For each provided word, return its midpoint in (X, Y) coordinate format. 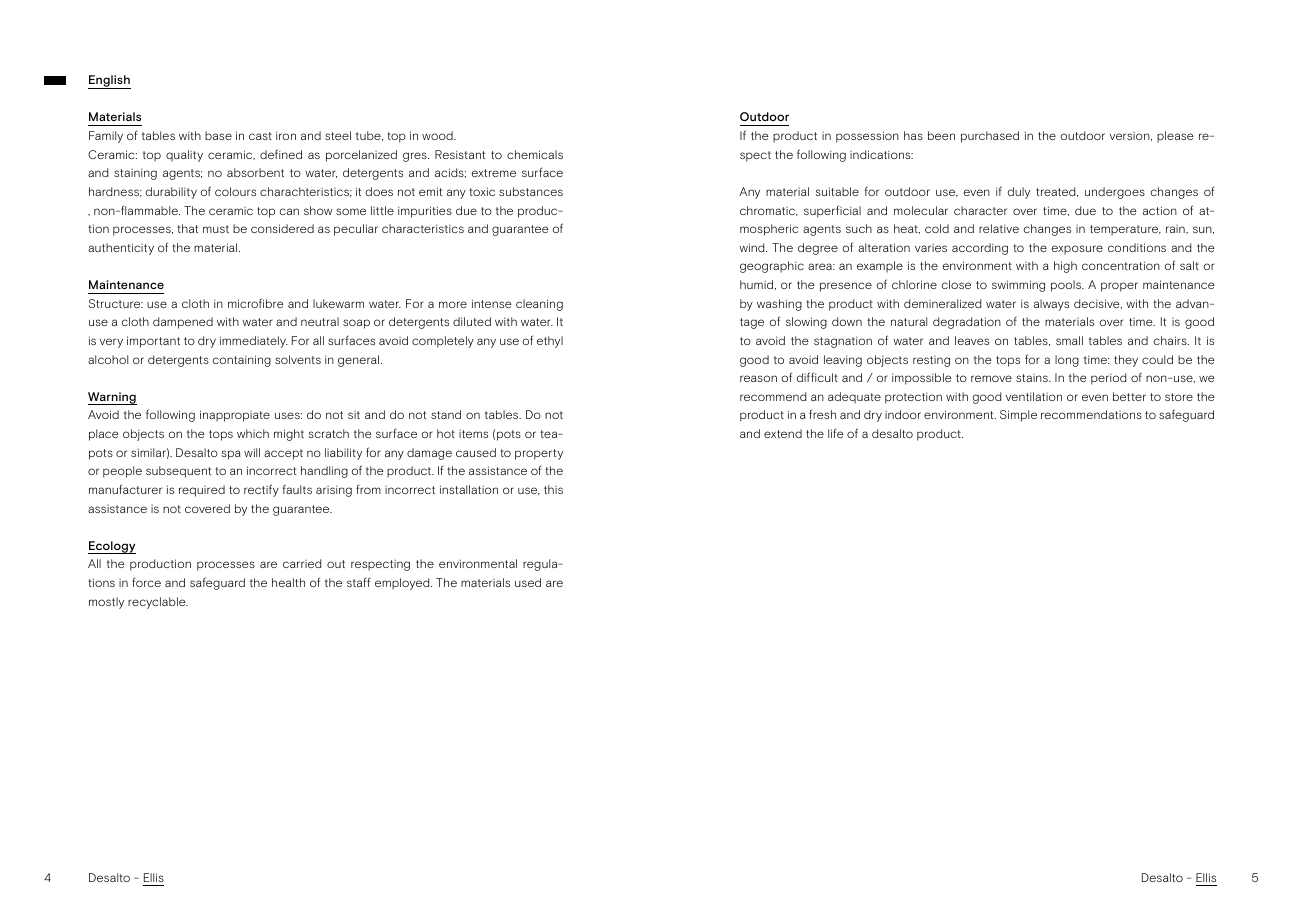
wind (753, 247)
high (1065, 267)
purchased (990, 137)
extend (783, 433)
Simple (1018, 416)
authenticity (121, 249)
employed (403, 584)
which (253, 433)
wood (438, 135)
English (109, 82)
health (288, 582)
